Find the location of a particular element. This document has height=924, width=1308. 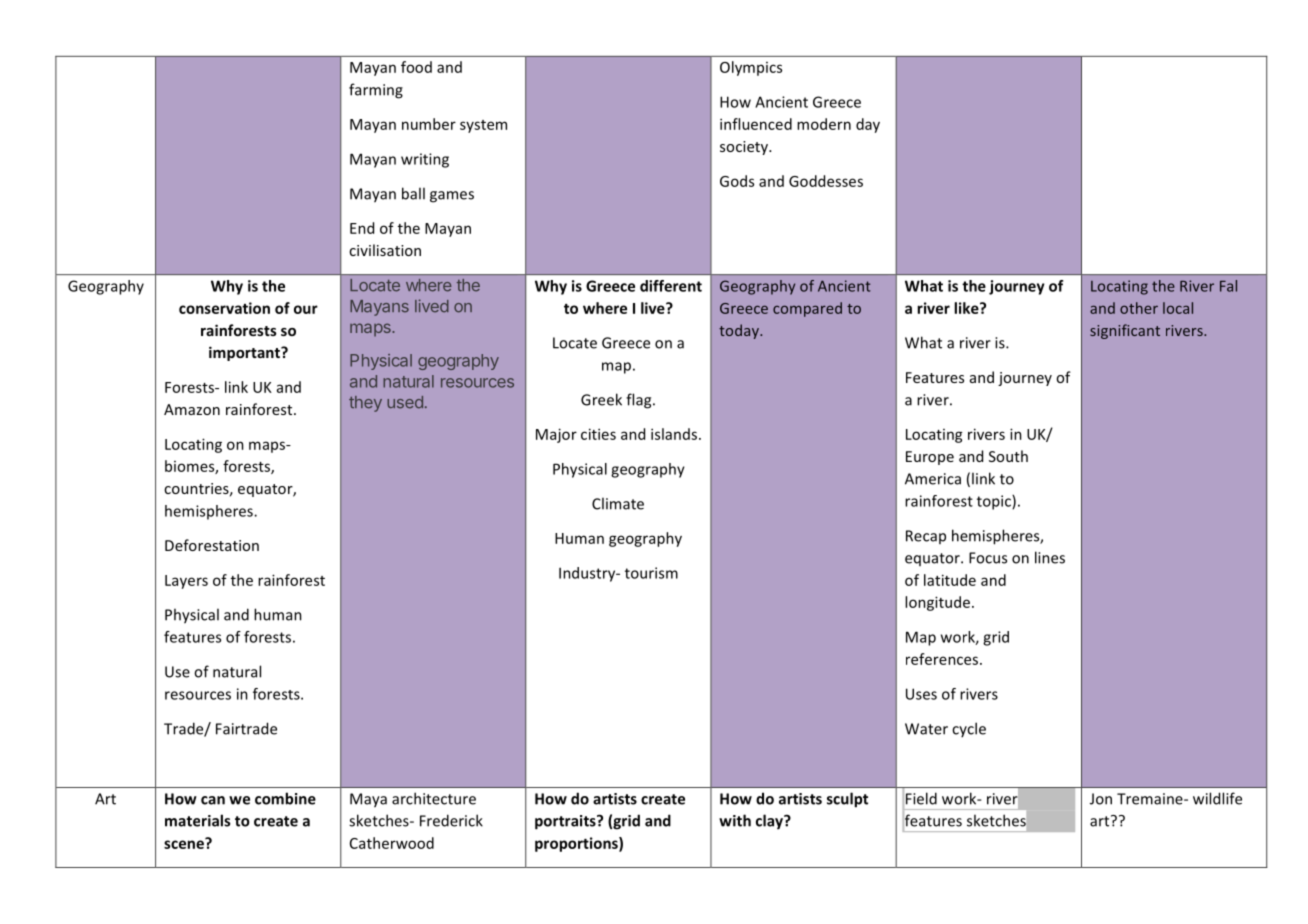

combine is located at coordinates (285, 798).
